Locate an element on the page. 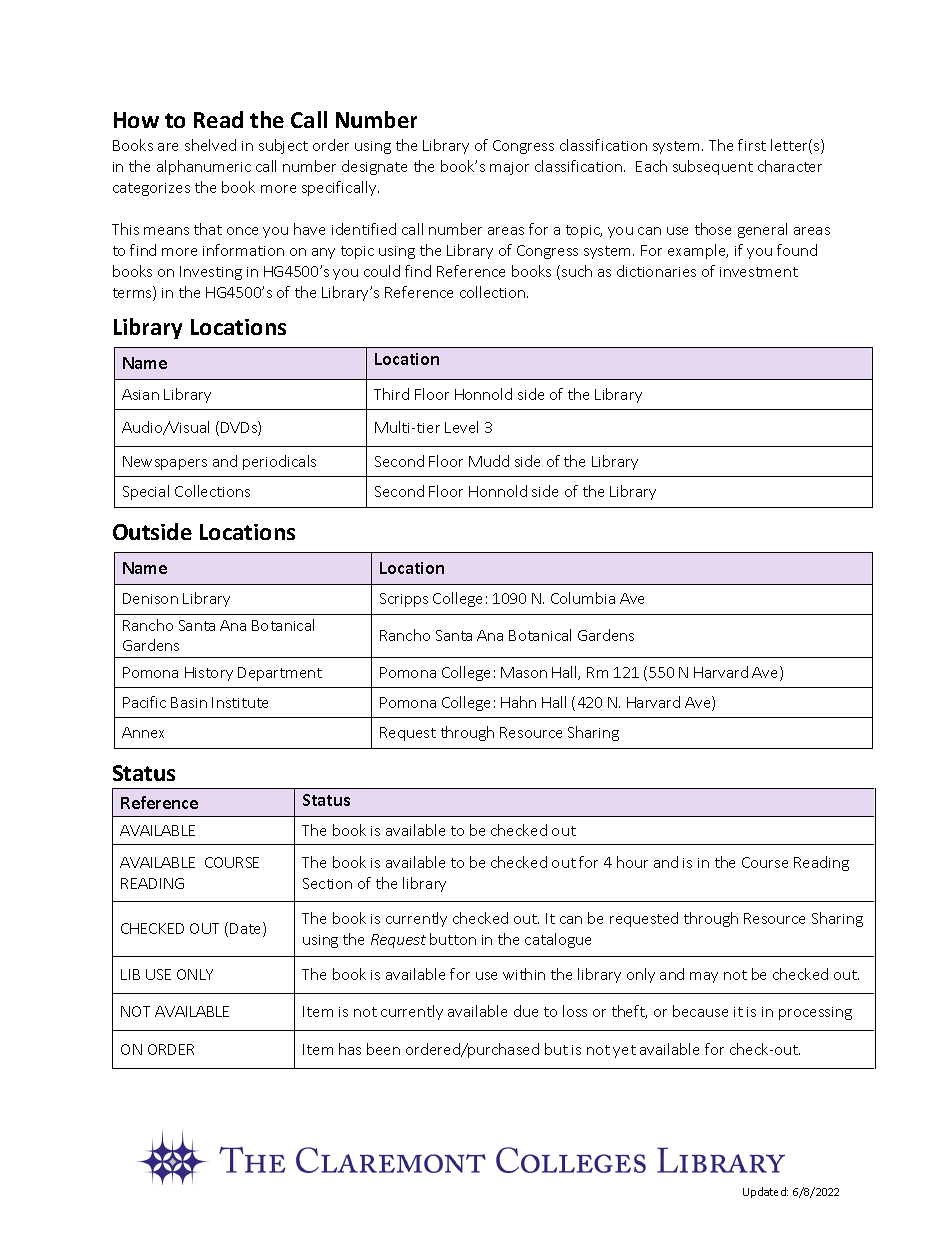 This image has width=952, height=1233. Annex is located at coordinates (143, 732).
